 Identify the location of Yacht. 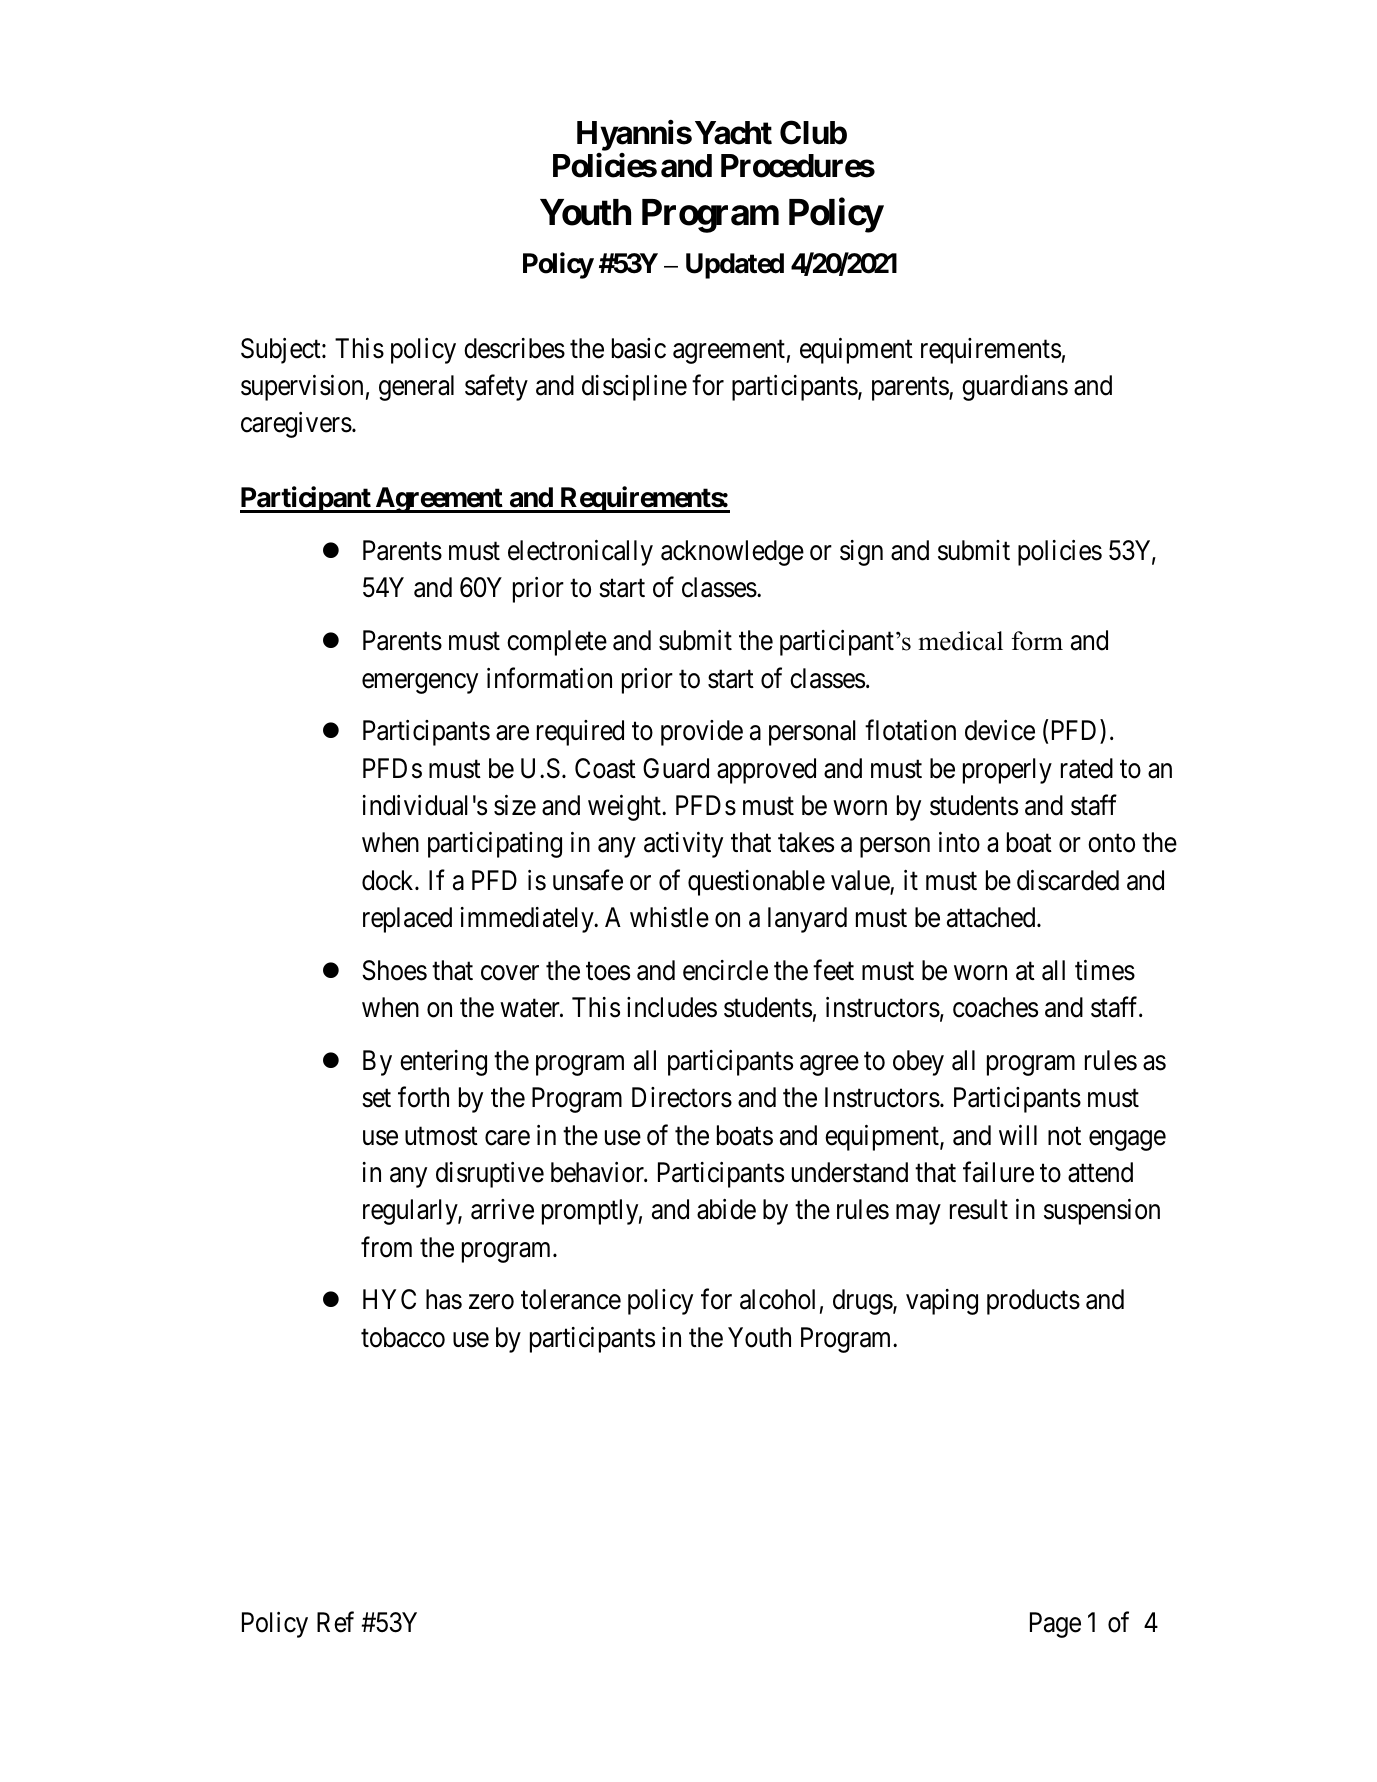
(733, 133).
